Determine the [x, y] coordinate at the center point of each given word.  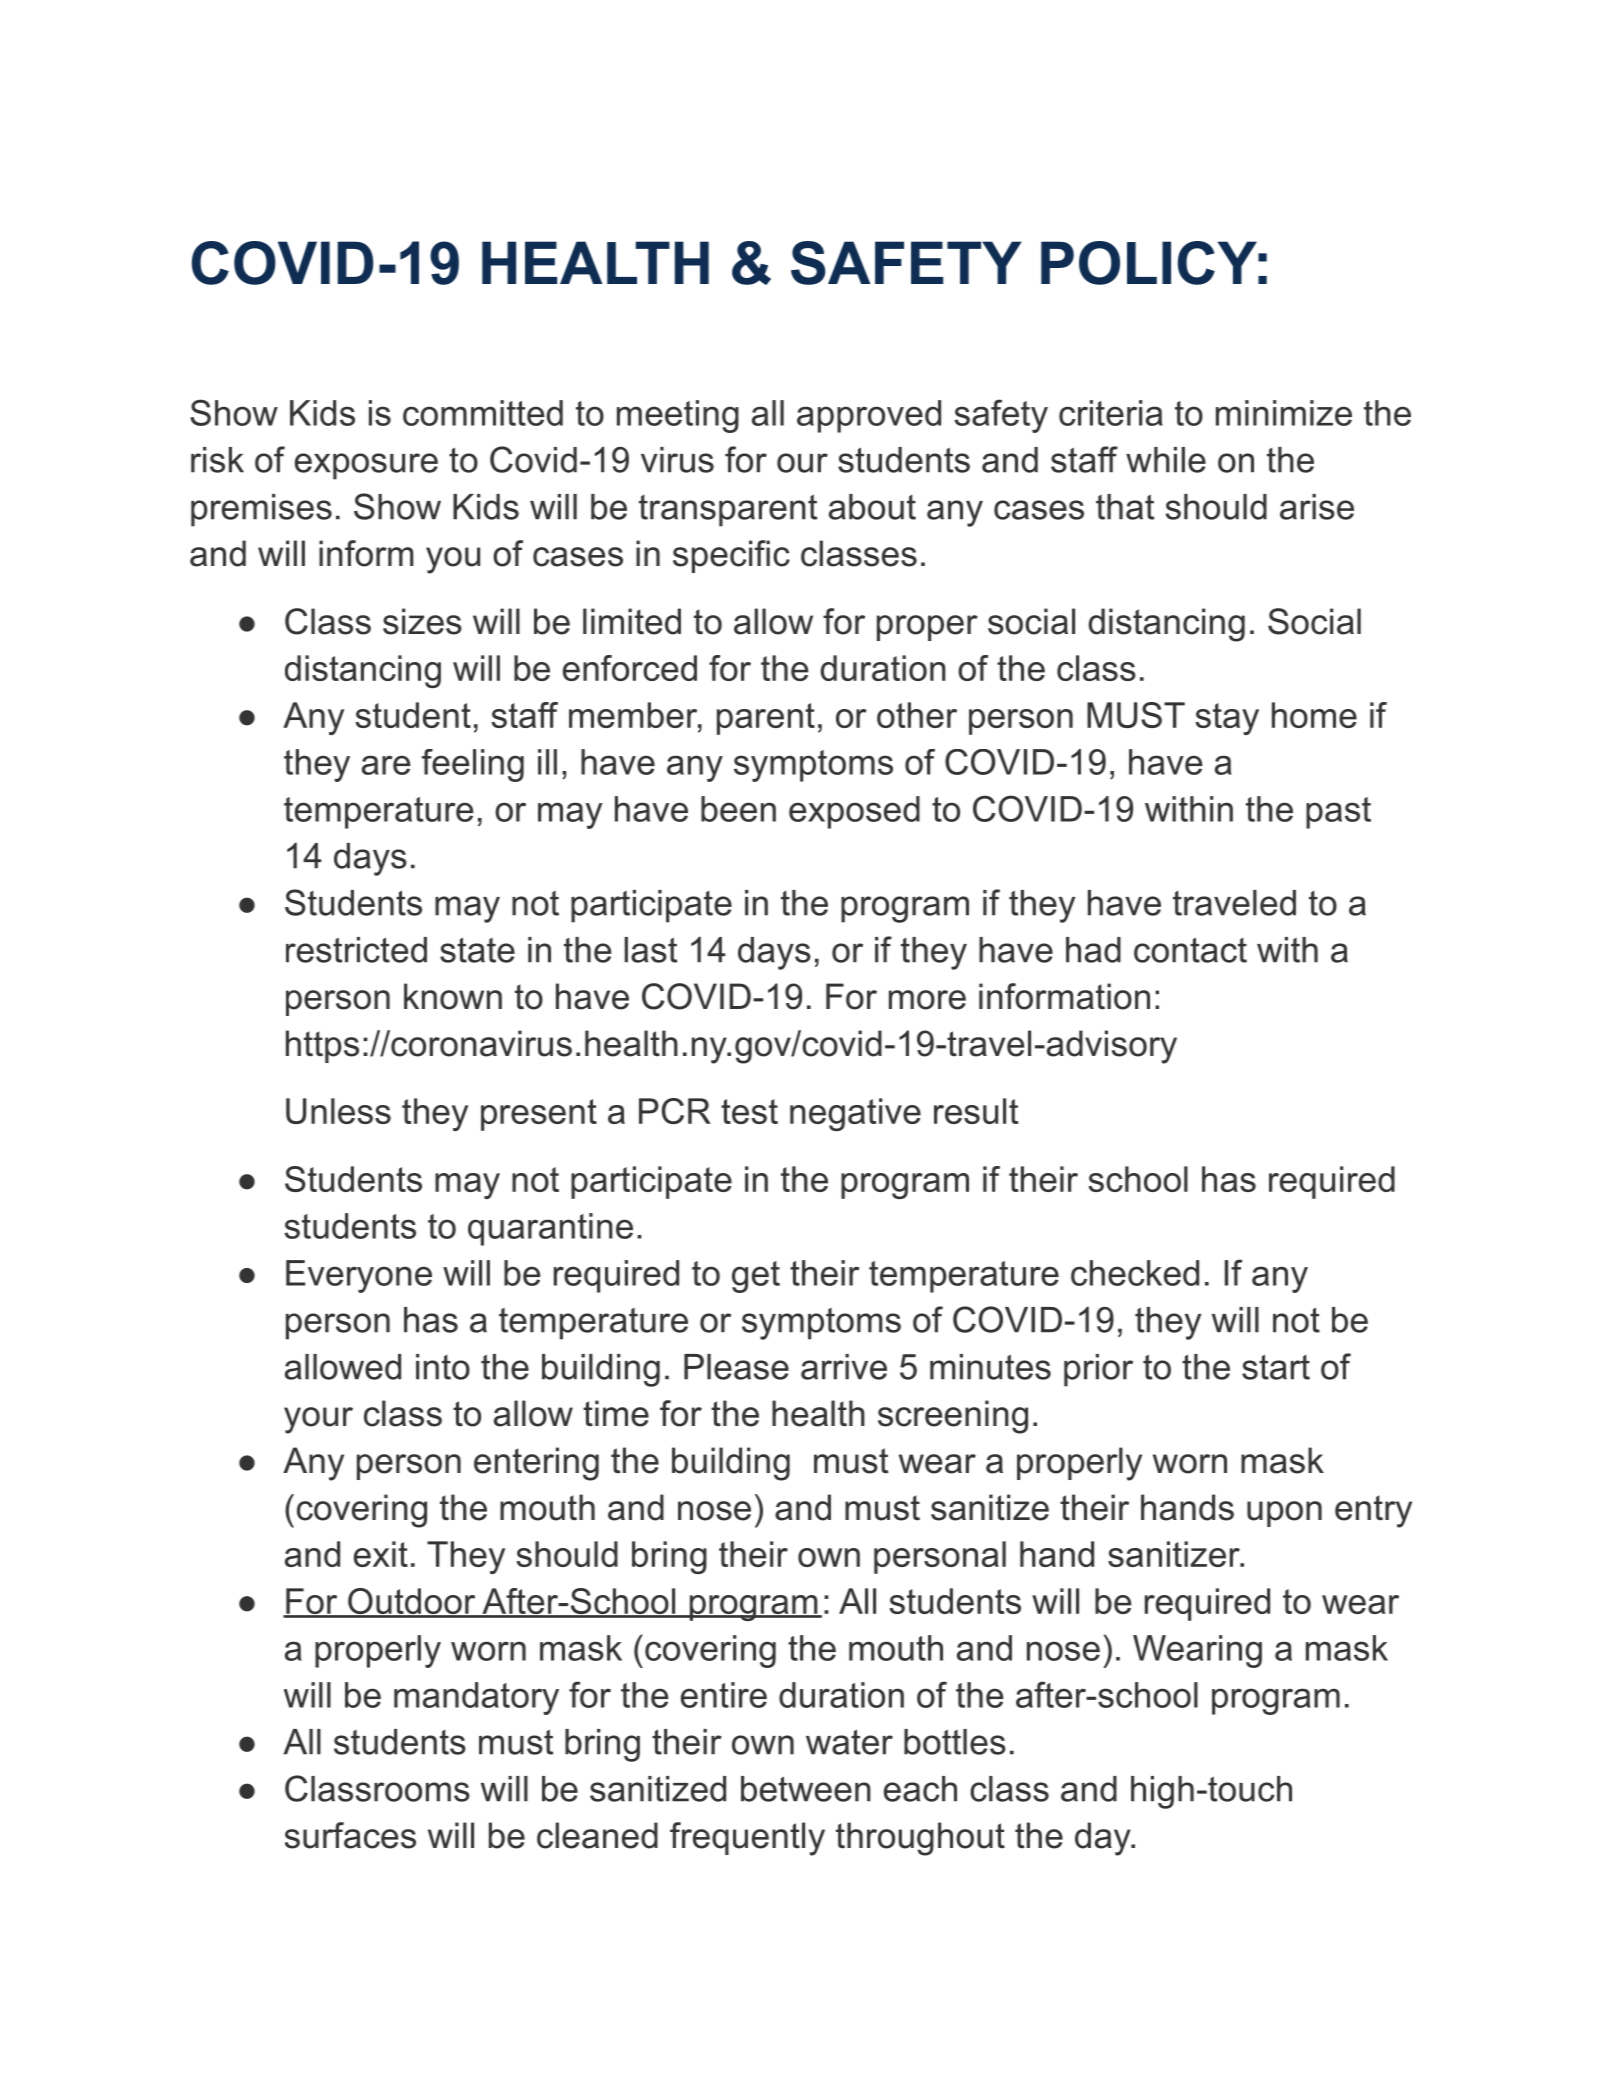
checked [1135, 1273]
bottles [955, 1742]
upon [1284, 1514]
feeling [473, 765]
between [806, 1789]
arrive [844, 1367]
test [749, 1111]
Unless [338, 1111]
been [738, 809]
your [318, 1420]
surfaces [350, 1835]
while [1166, 460]
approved [869, 416]
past [1338, 813]
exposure [366, 466]
